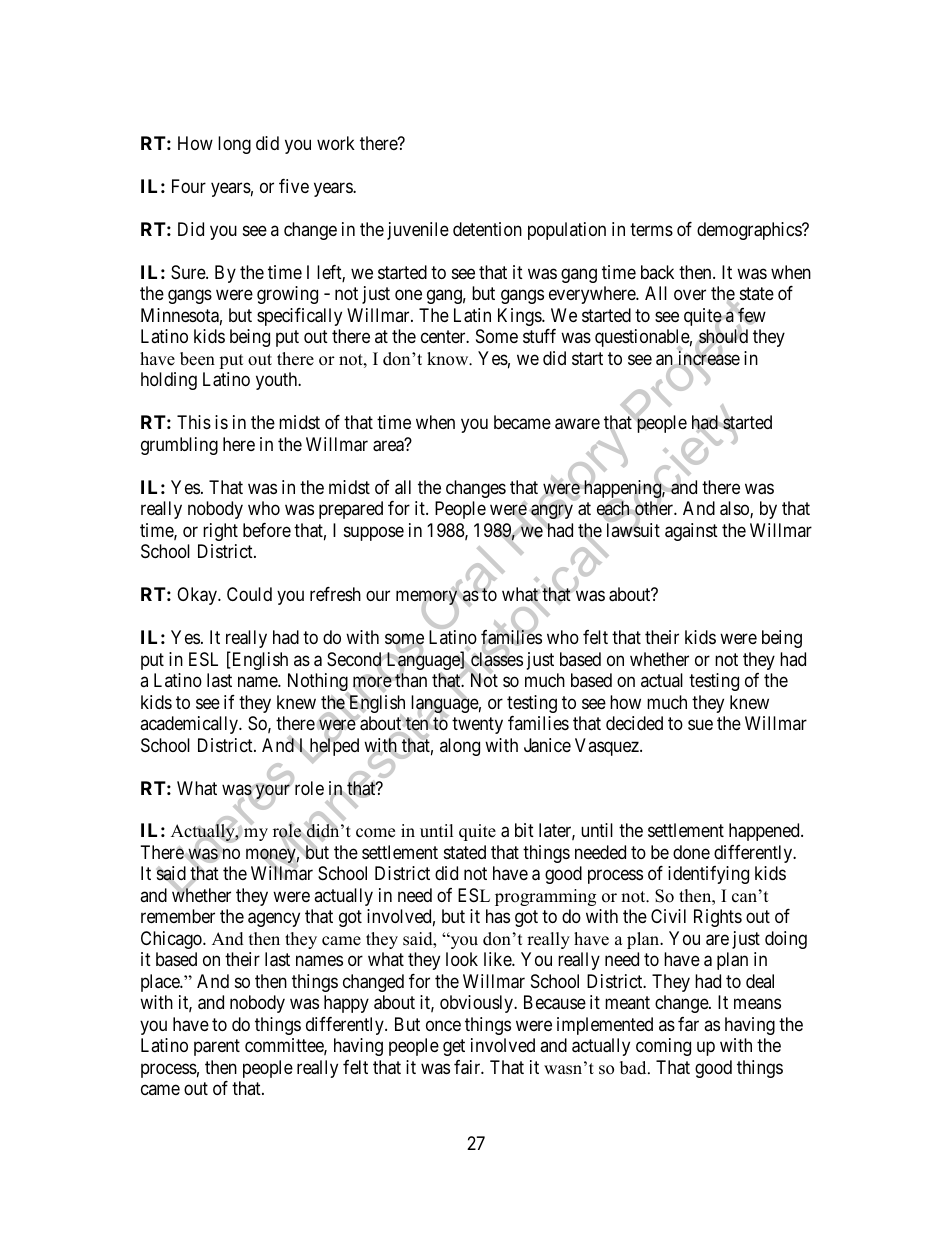 The height and width of the screenshot is (1233, 952). What do you see at coordinates (477, 725) in the screenshot?
I see `twenty` at bounding box center [477, 725].
